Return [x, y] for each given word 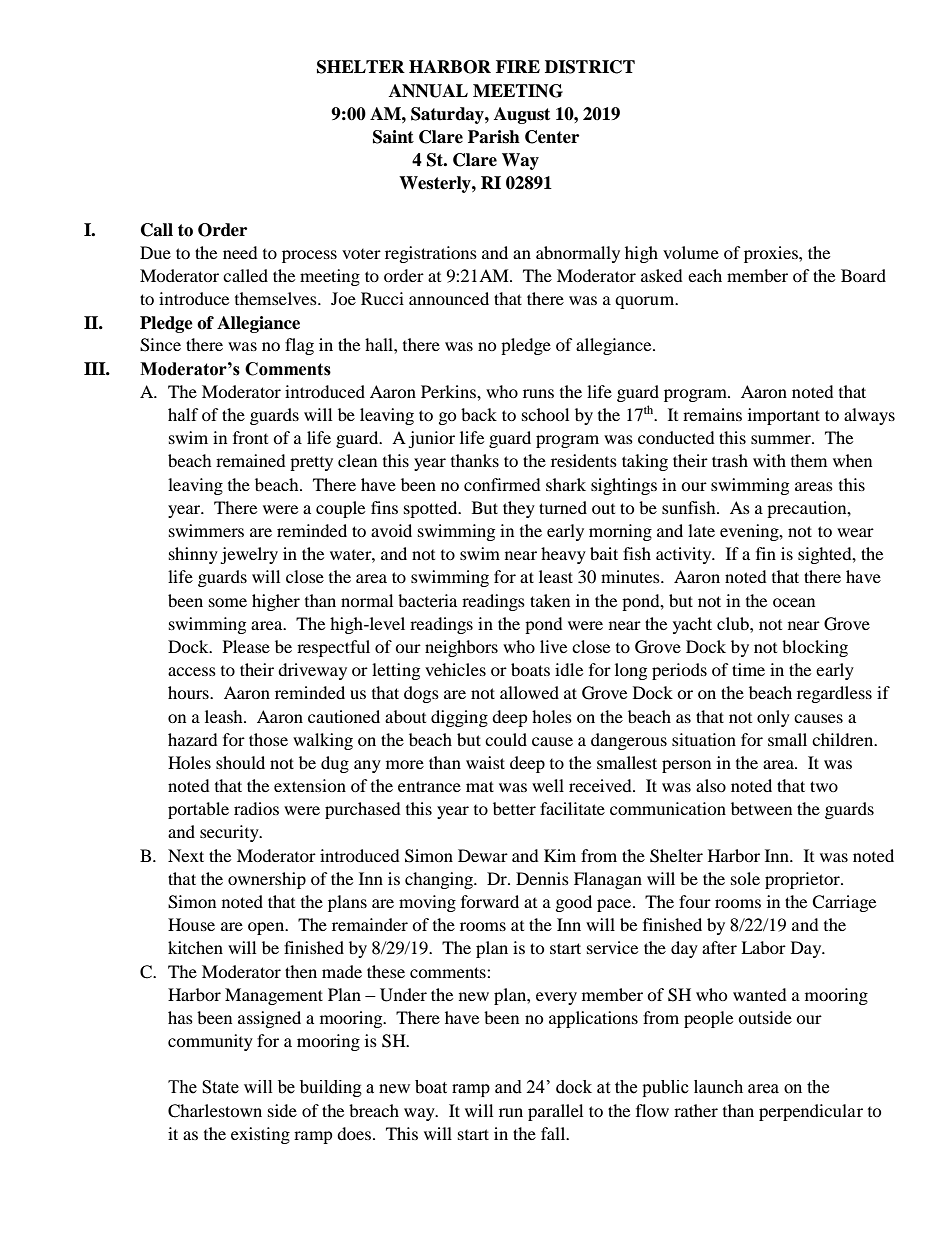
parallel [555, 1112]
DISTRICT [590, 67]
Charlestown [215, 1111]
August [522, 115]
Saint [393, 137]
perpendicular [811, 1112]
